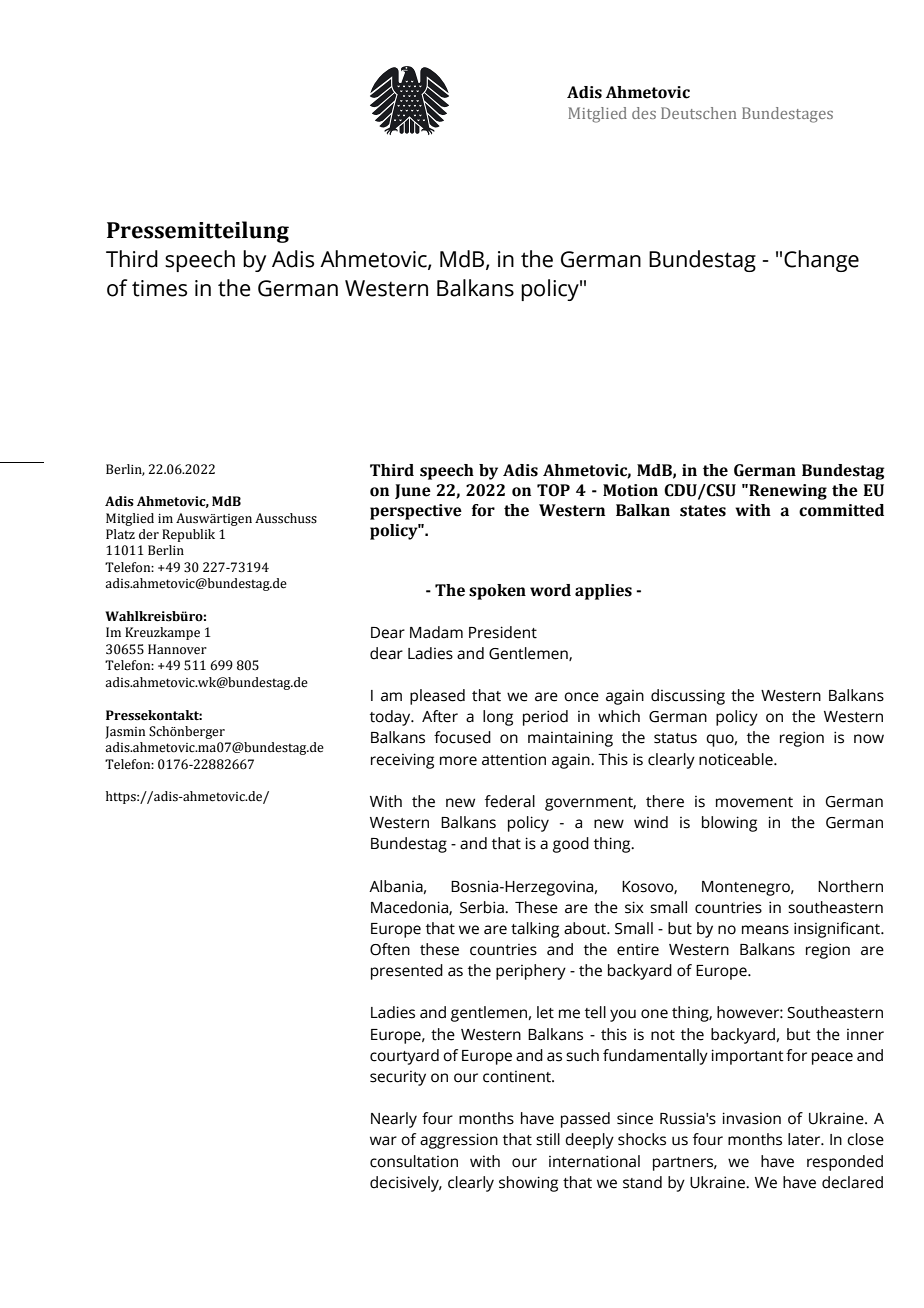  I want to click on Change, so click(821, 261).
